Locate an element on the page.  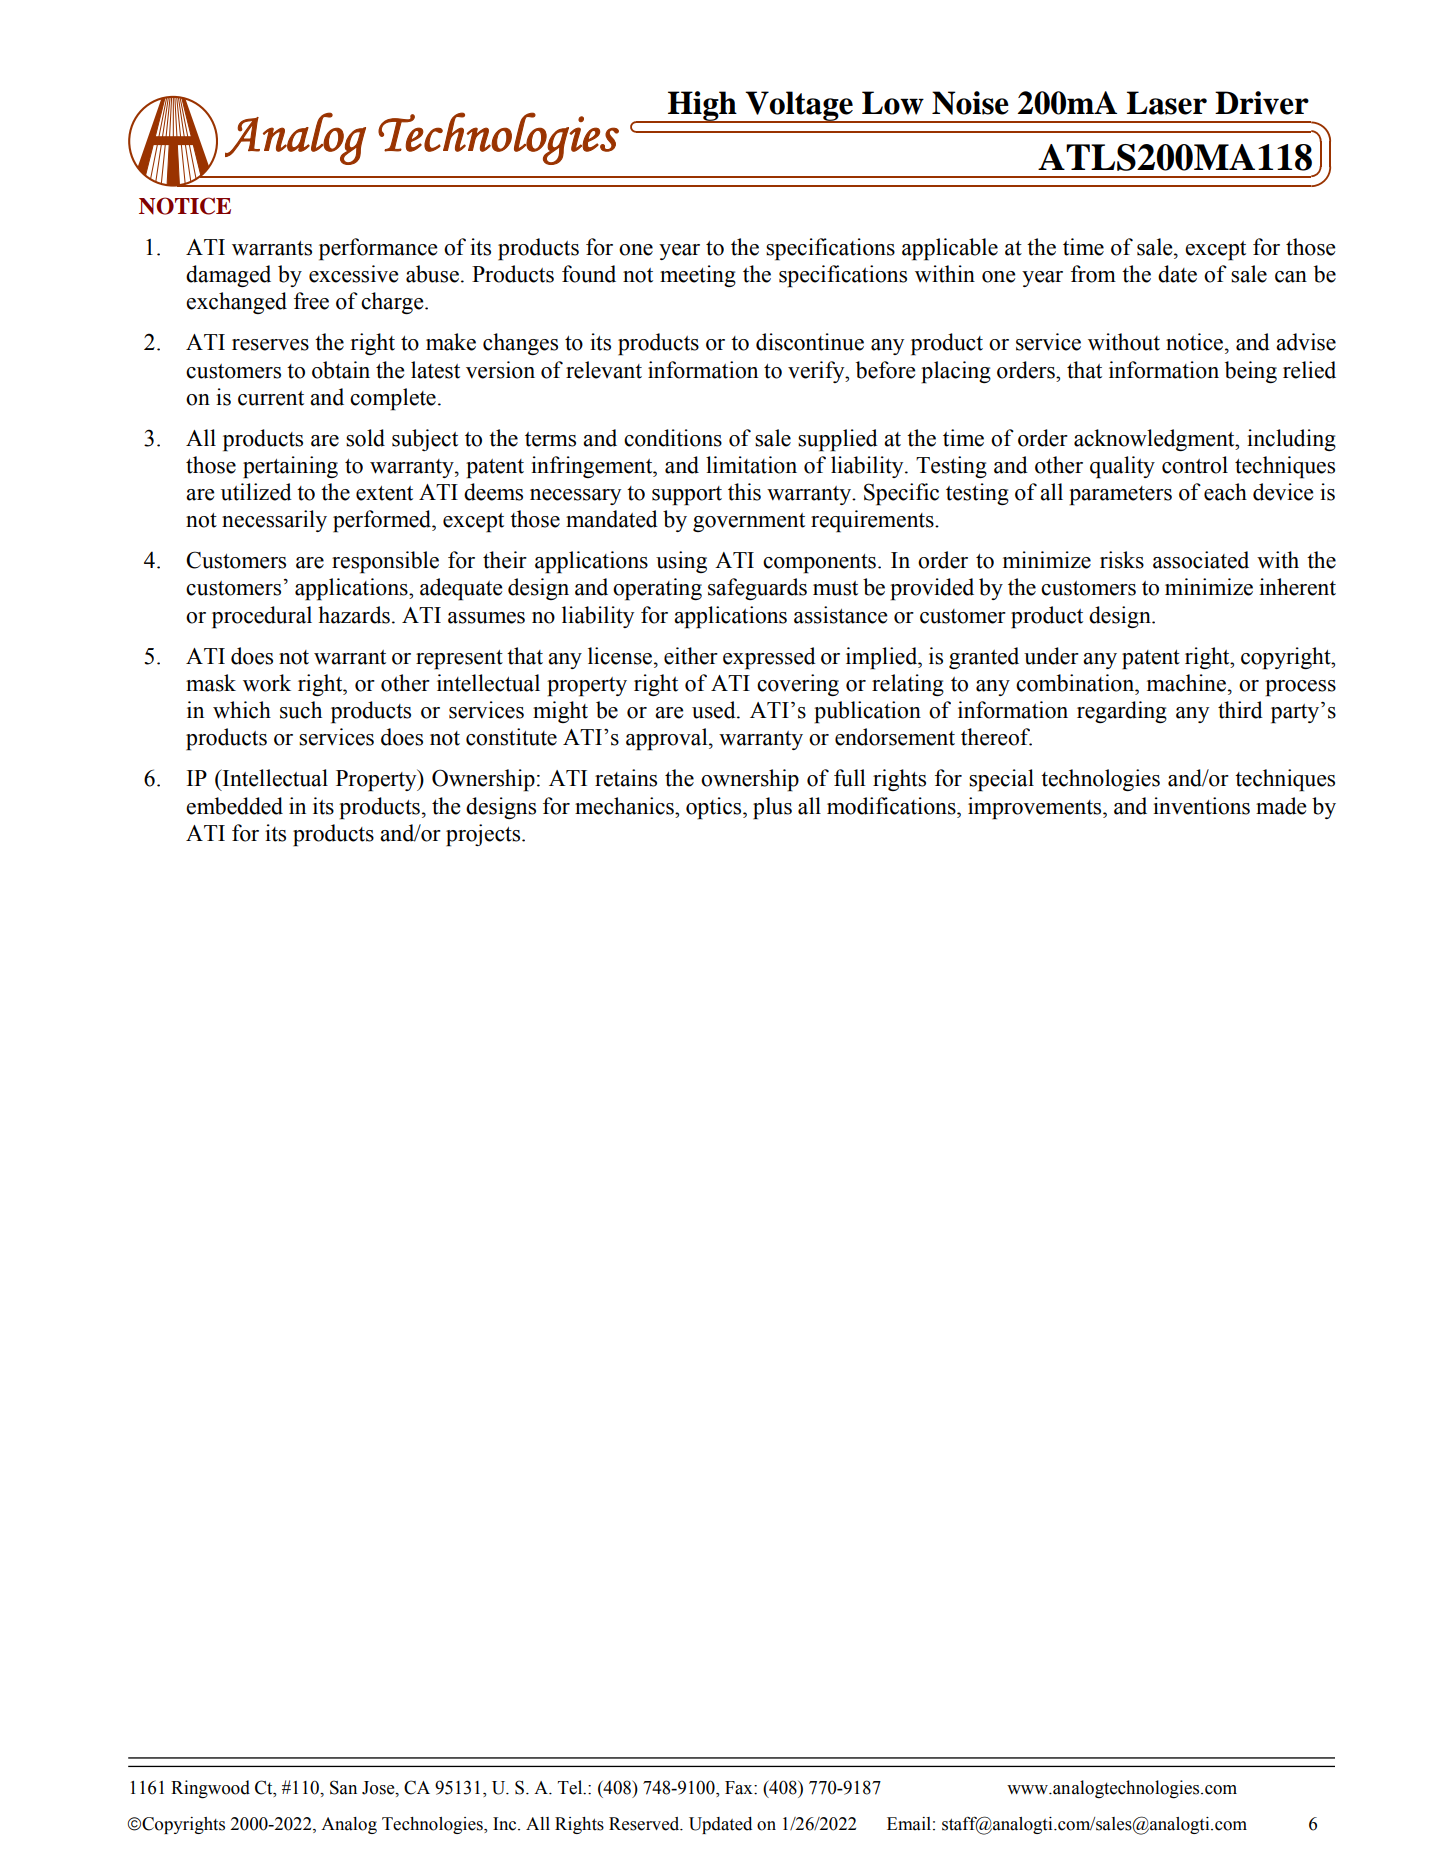
Fax is located at coordinates (740, 1788).
